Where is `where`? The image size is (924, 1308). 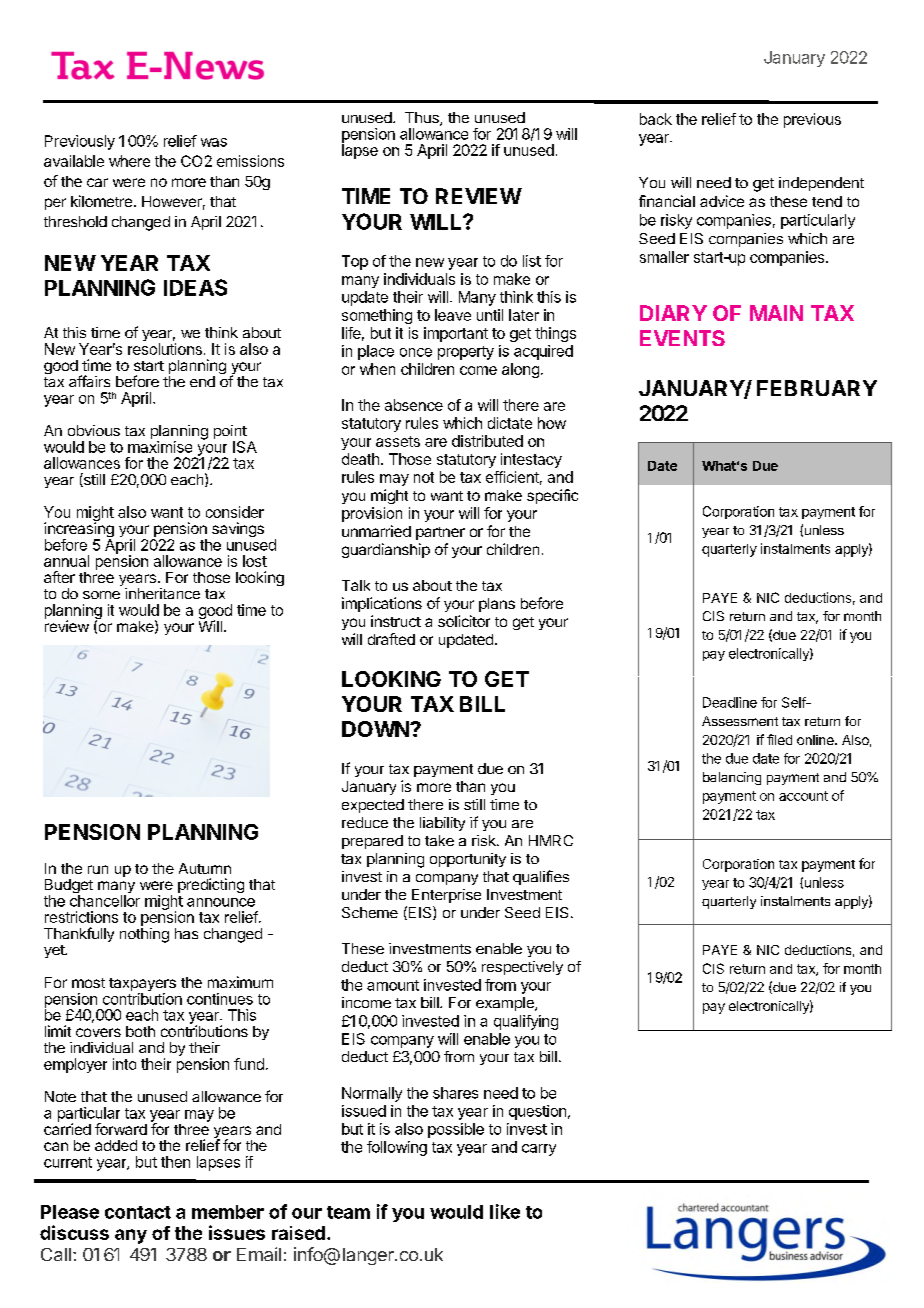 where is located at coordinates (129, 161).
